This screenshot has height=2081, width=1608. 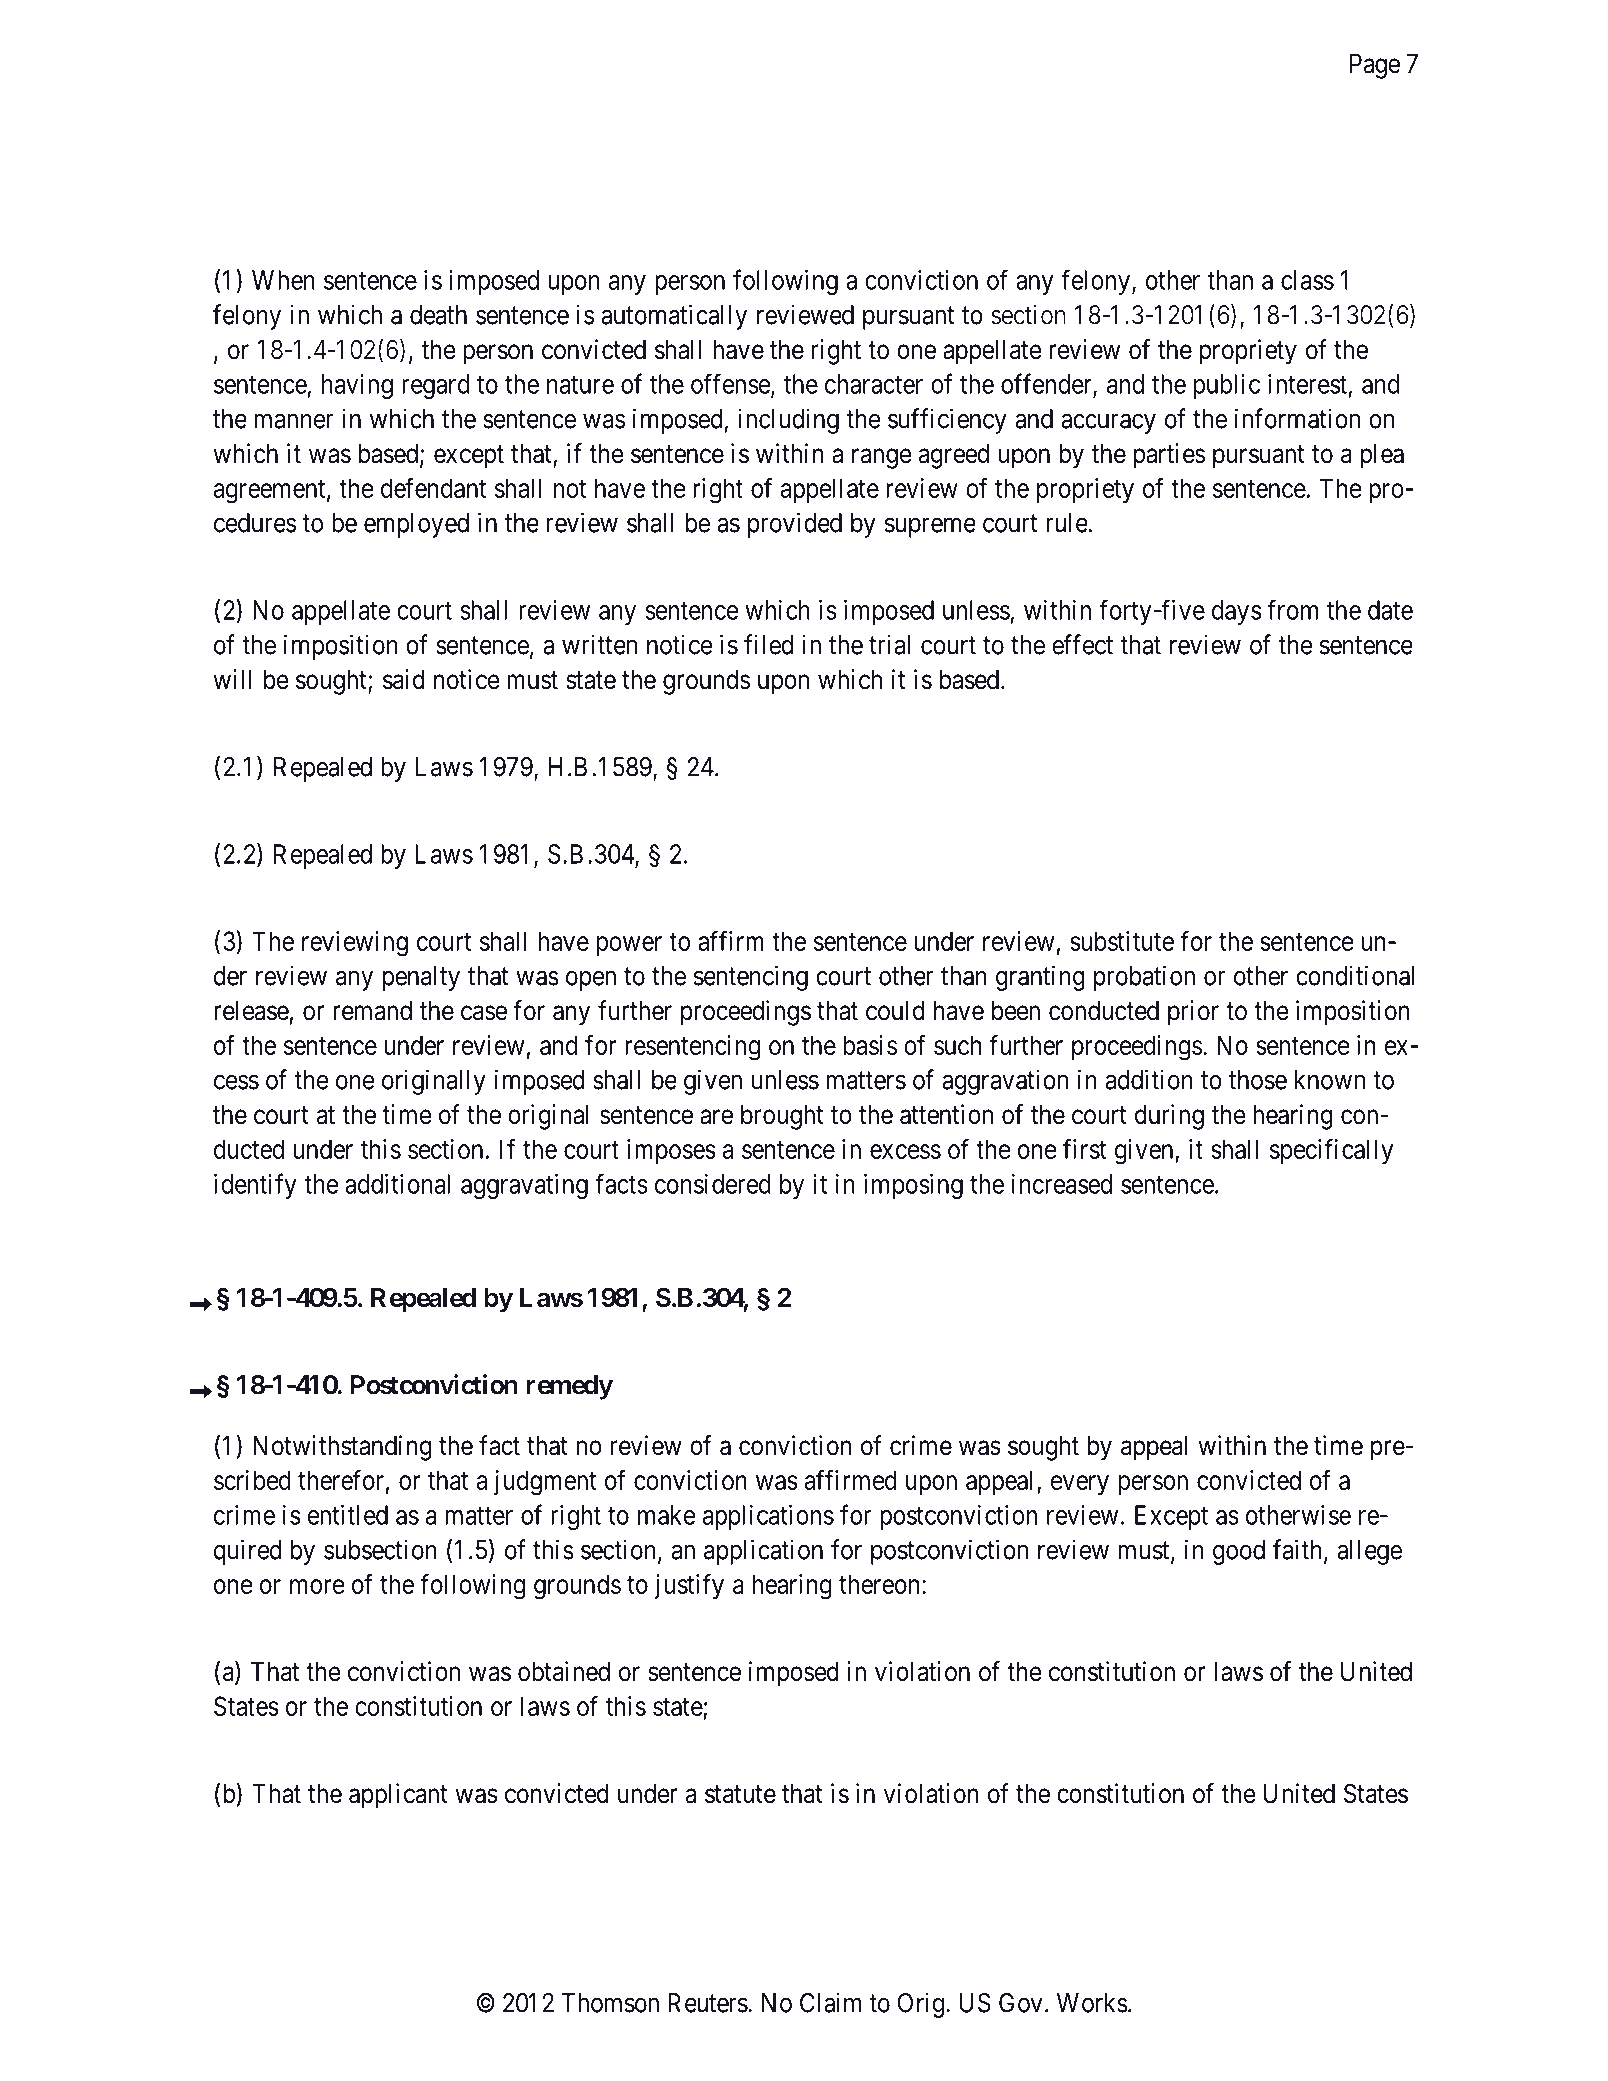 I want to click on more, so click(x=317, y=1586).
